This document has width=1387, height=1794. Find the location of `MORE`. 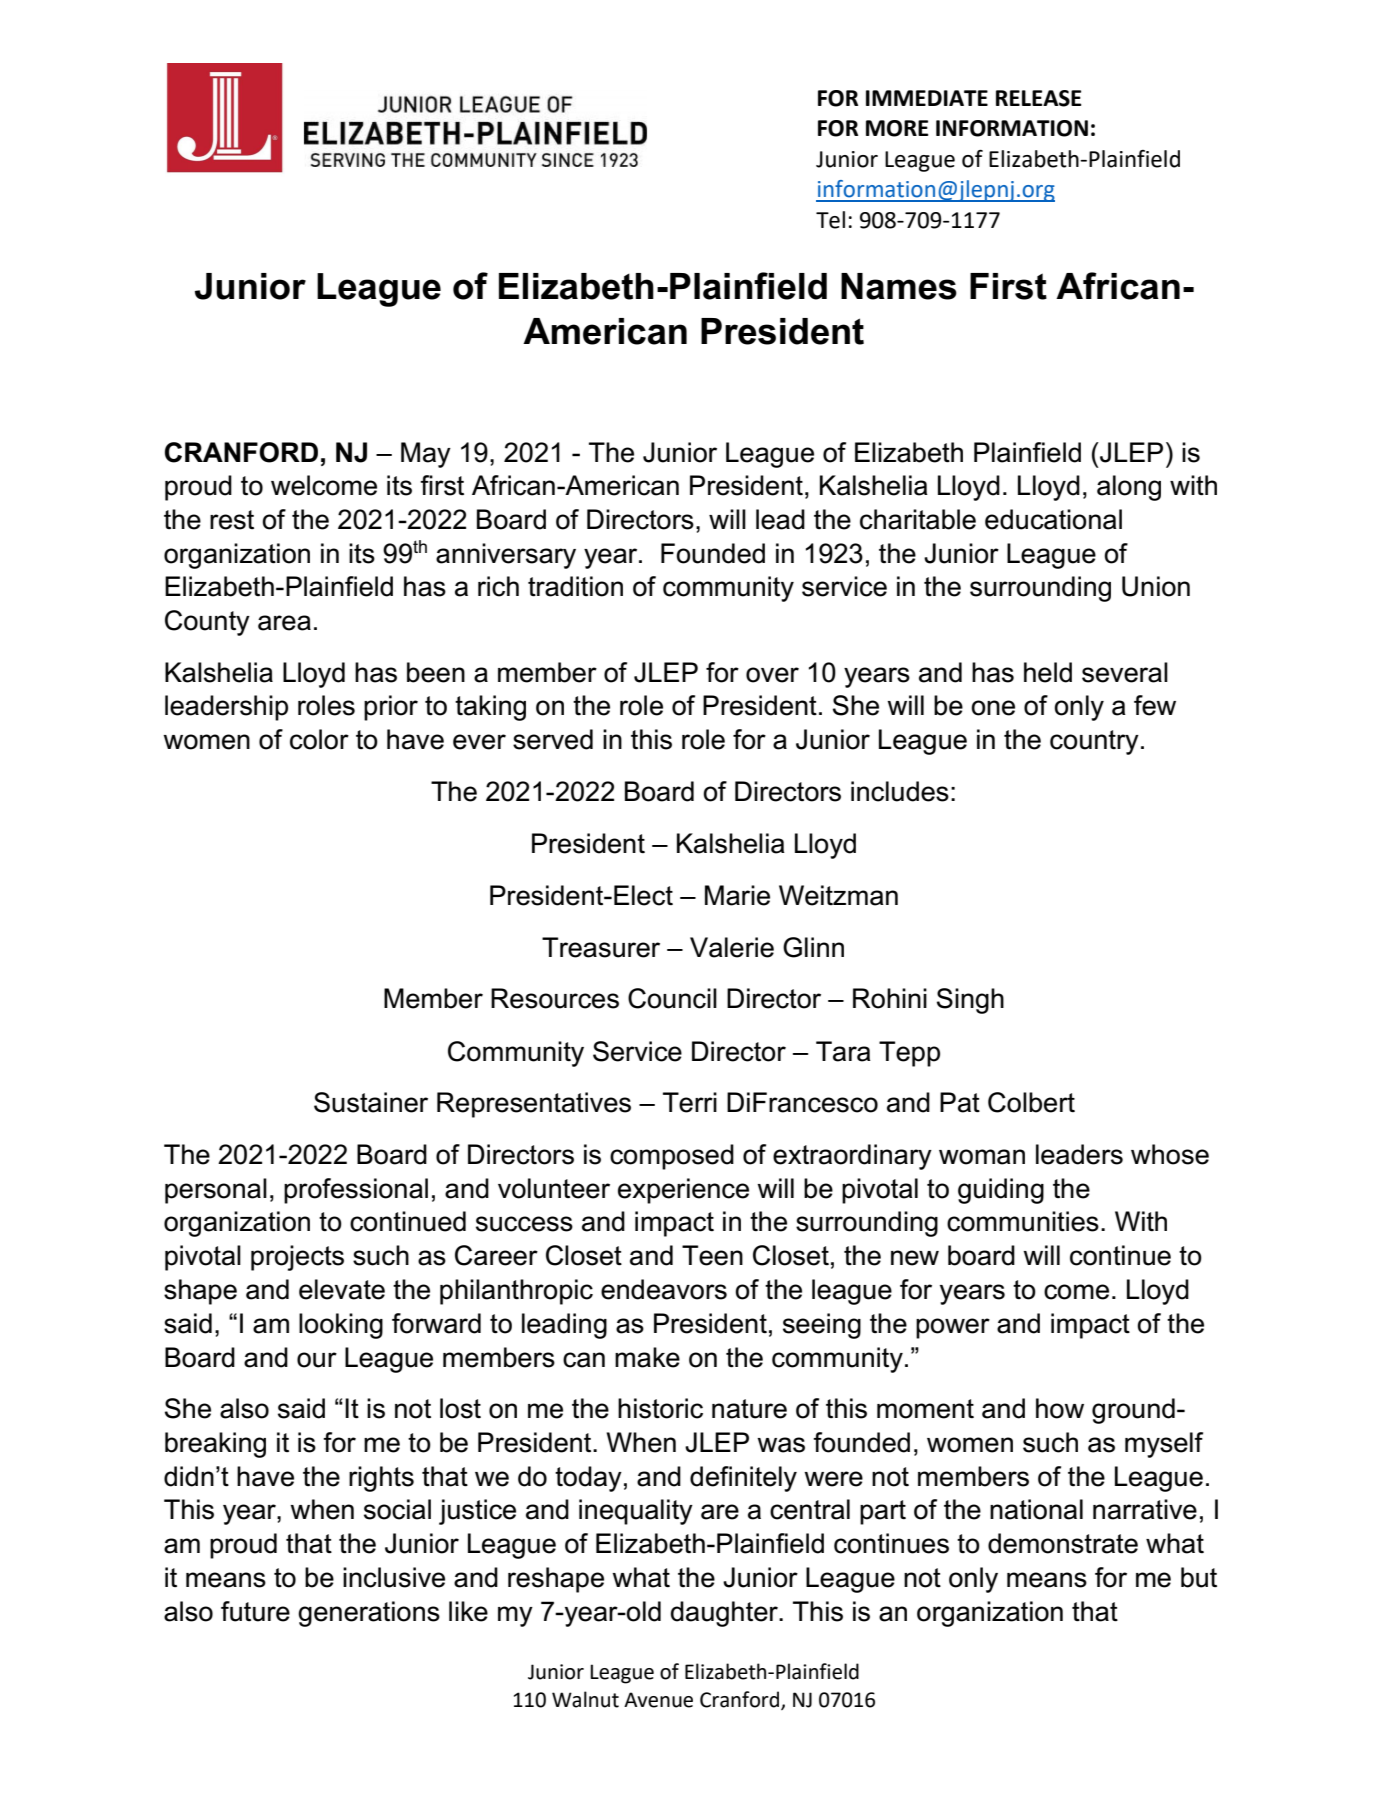

MORE is located at coordinates (897, 128).
